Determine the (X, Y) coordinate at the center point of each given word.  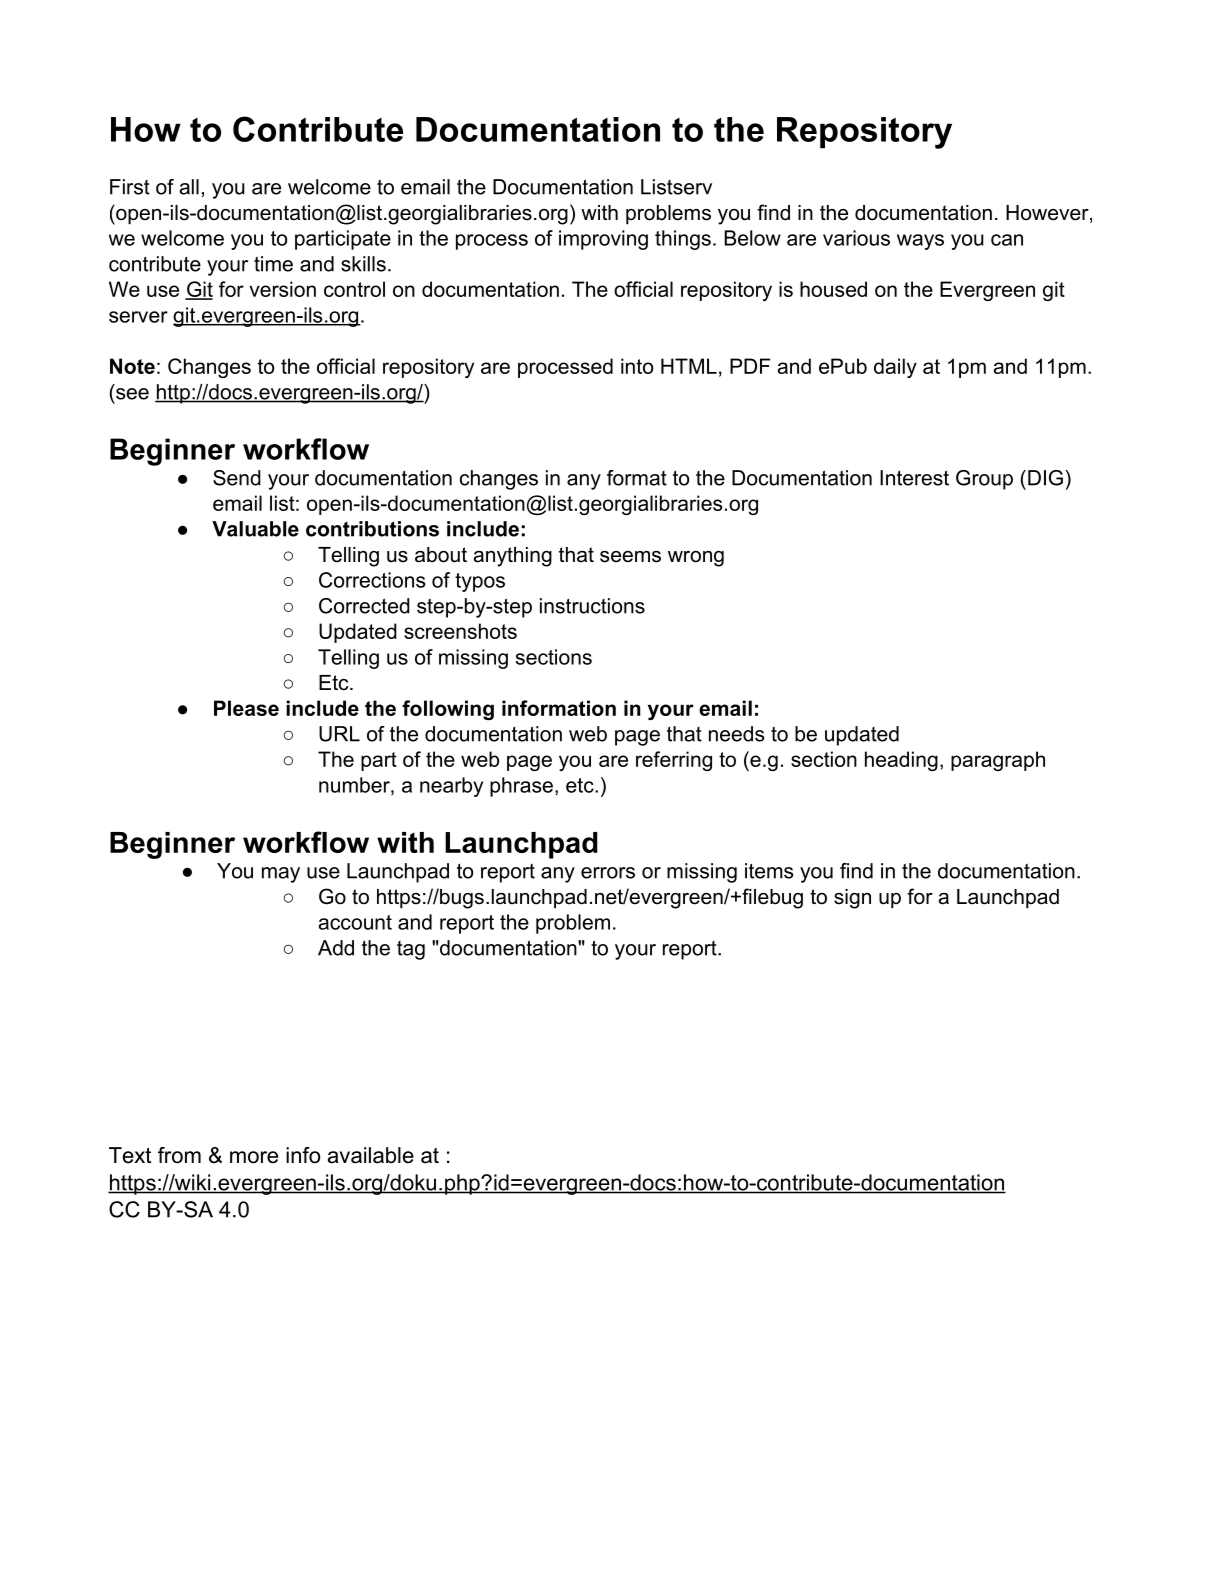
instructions (592, 606)
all (189, 187)
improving (603, 240)
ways (920, 242)
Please (246, 708)
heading (901, 761)
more (254, 1157)
